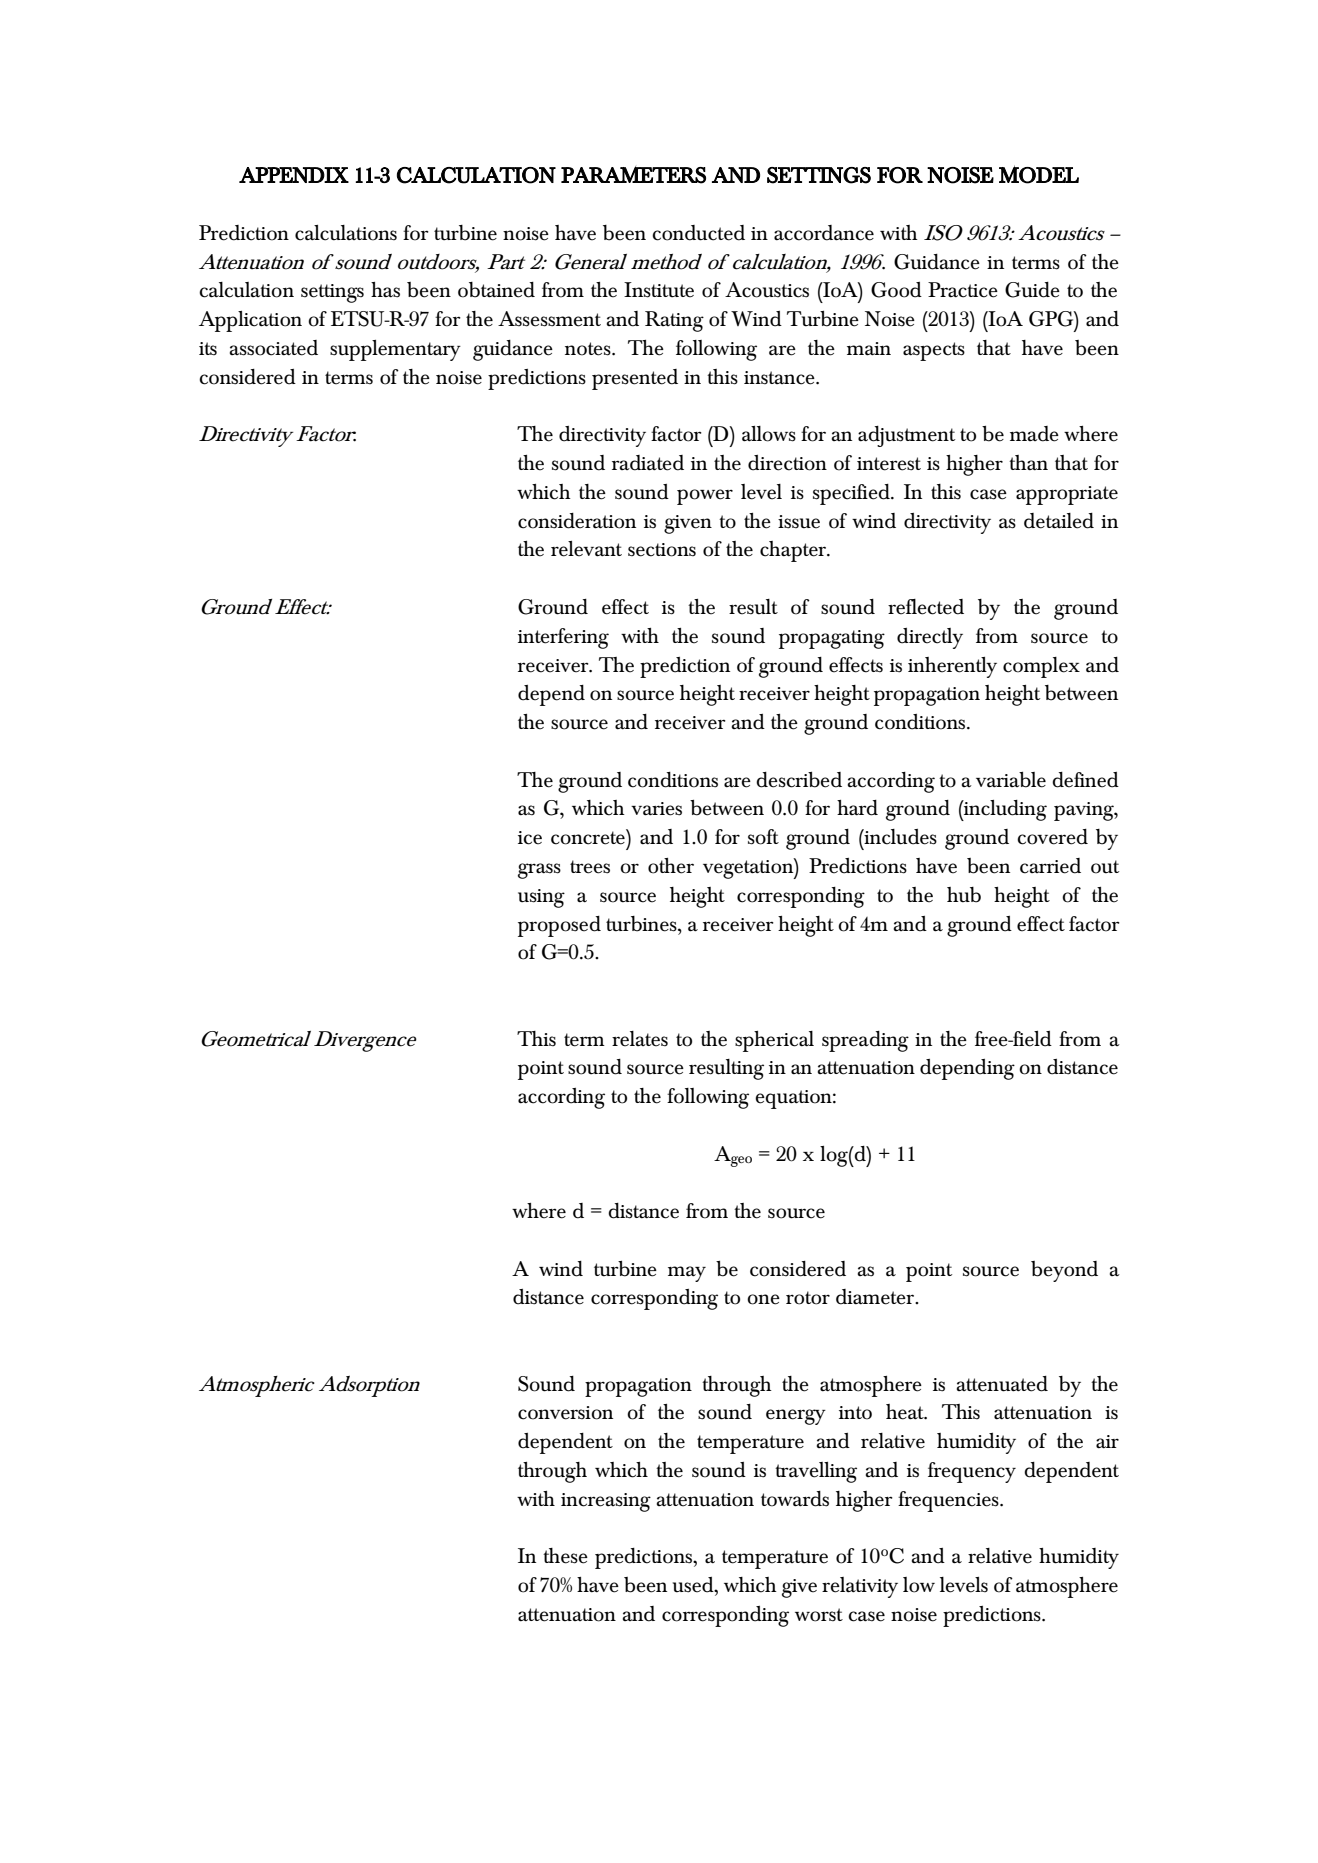 The height and width of the document is (1863, 1318). I want to click on using, so click(541, 898).
